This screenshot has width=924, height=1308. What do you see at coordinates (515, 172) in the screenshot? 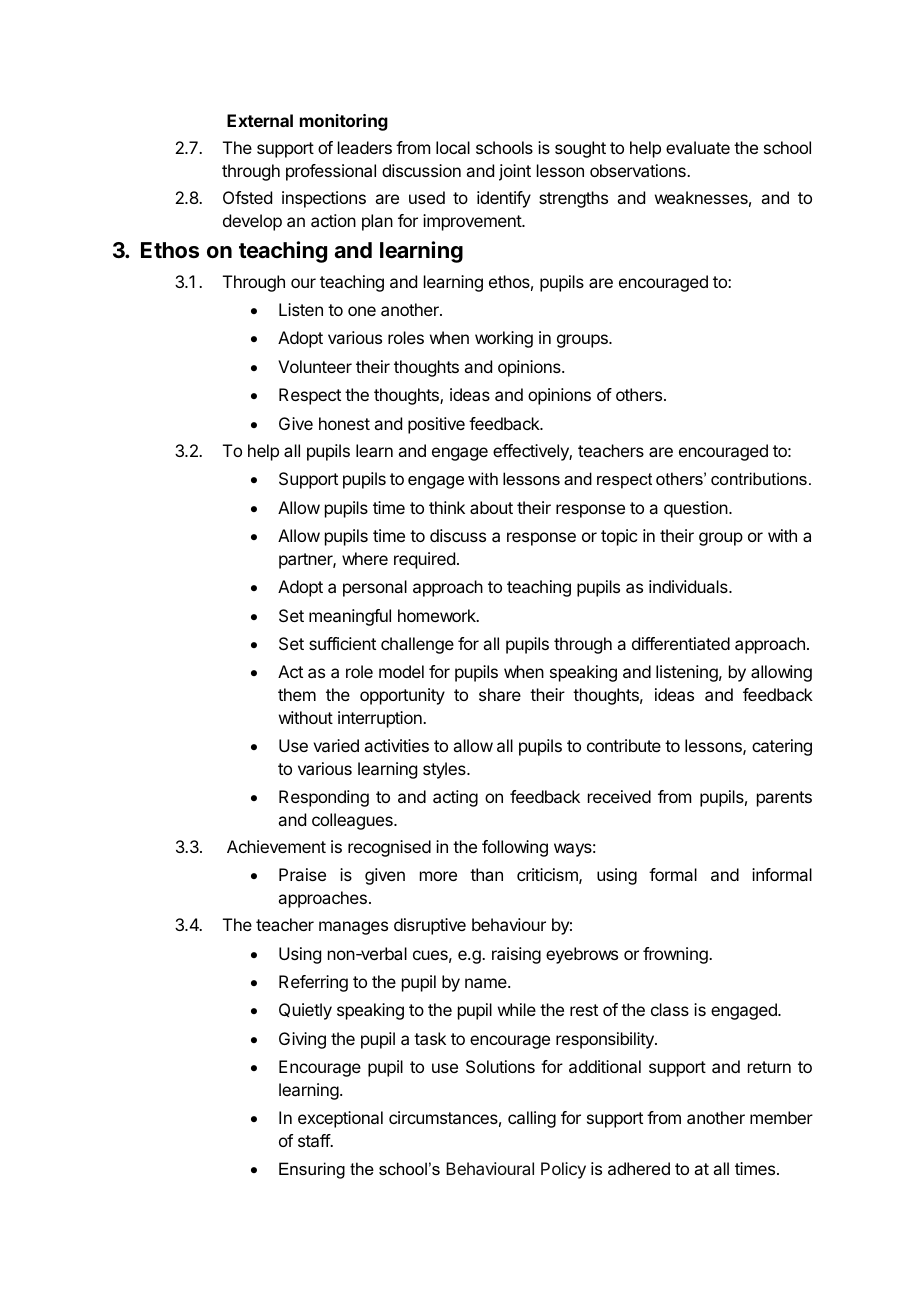
I see `joint` at bounding box center [515, 172].
